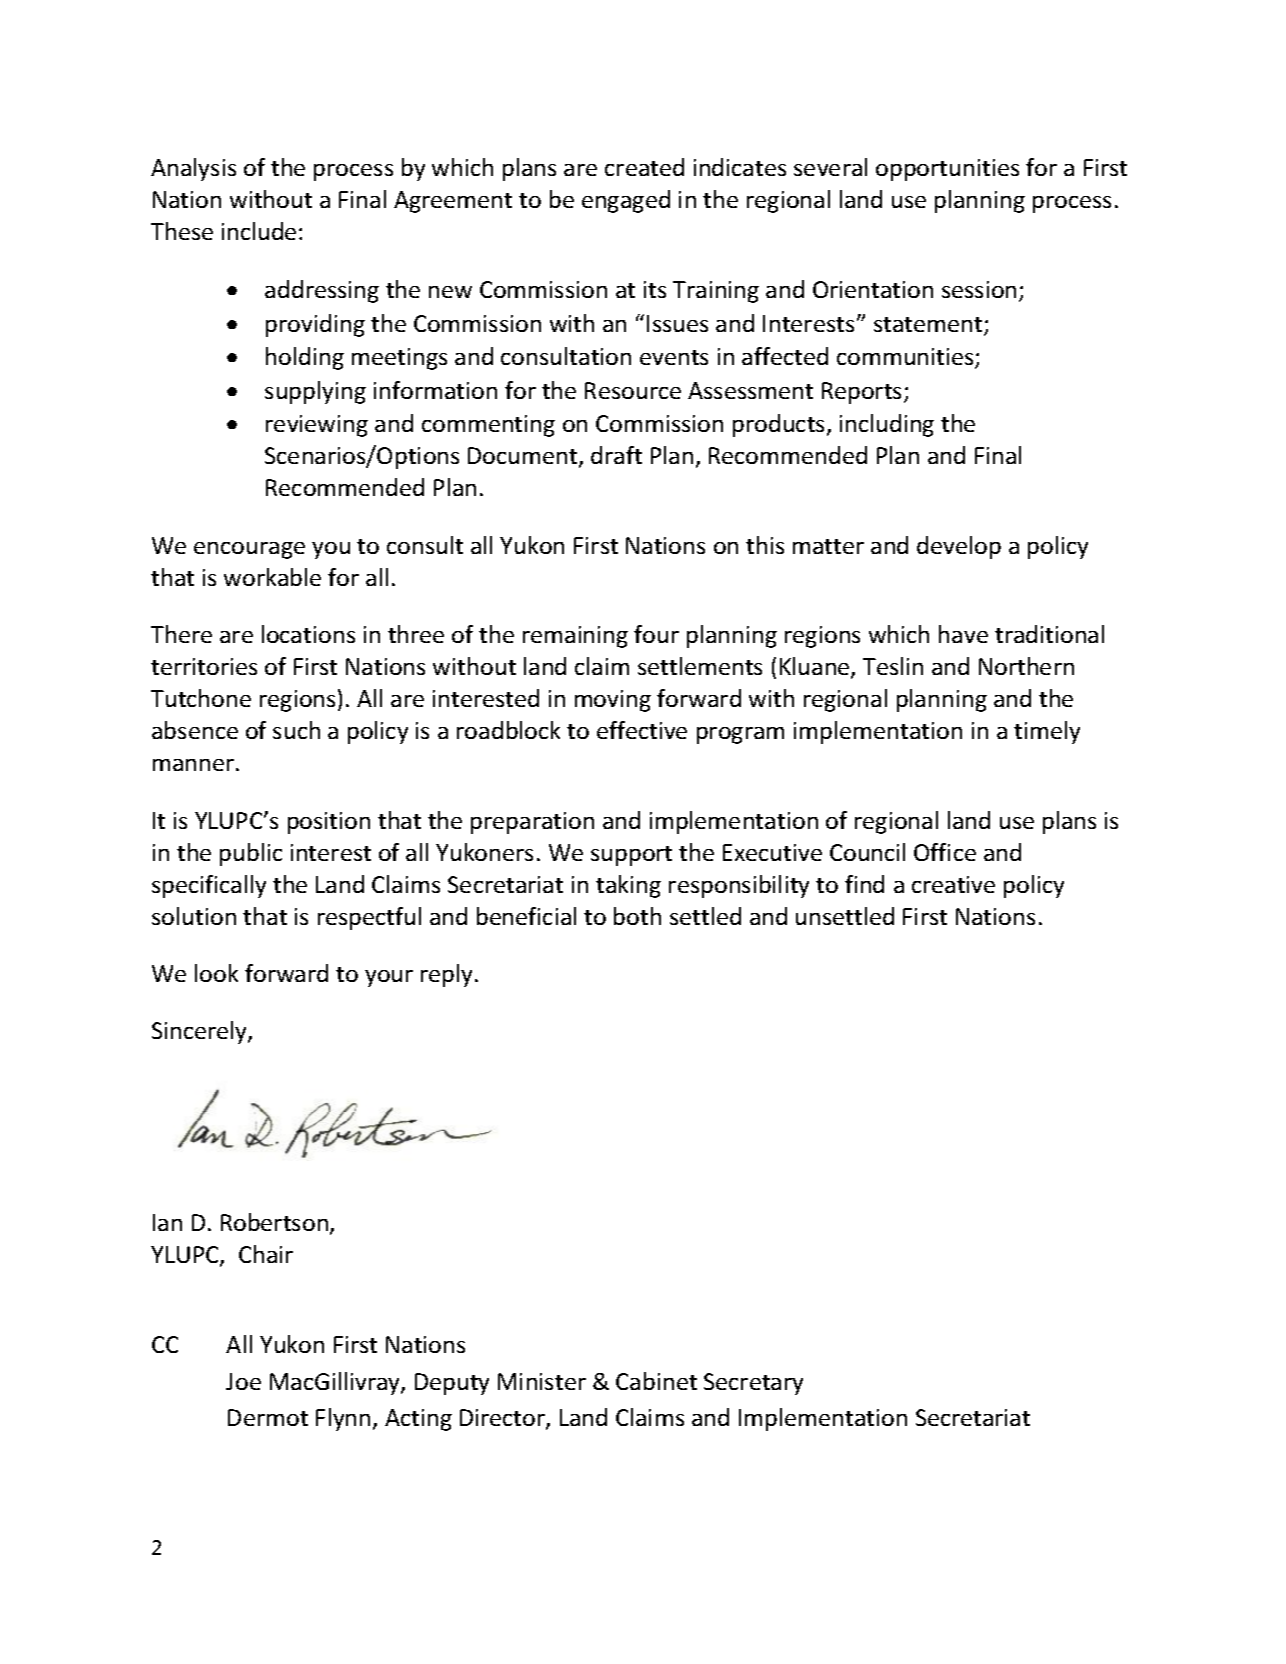 The height and width of the image is (1664, 1286). What do you see at coordinates (945, 852) in the image?
I see `Office` at bounding box center [945, 852].
